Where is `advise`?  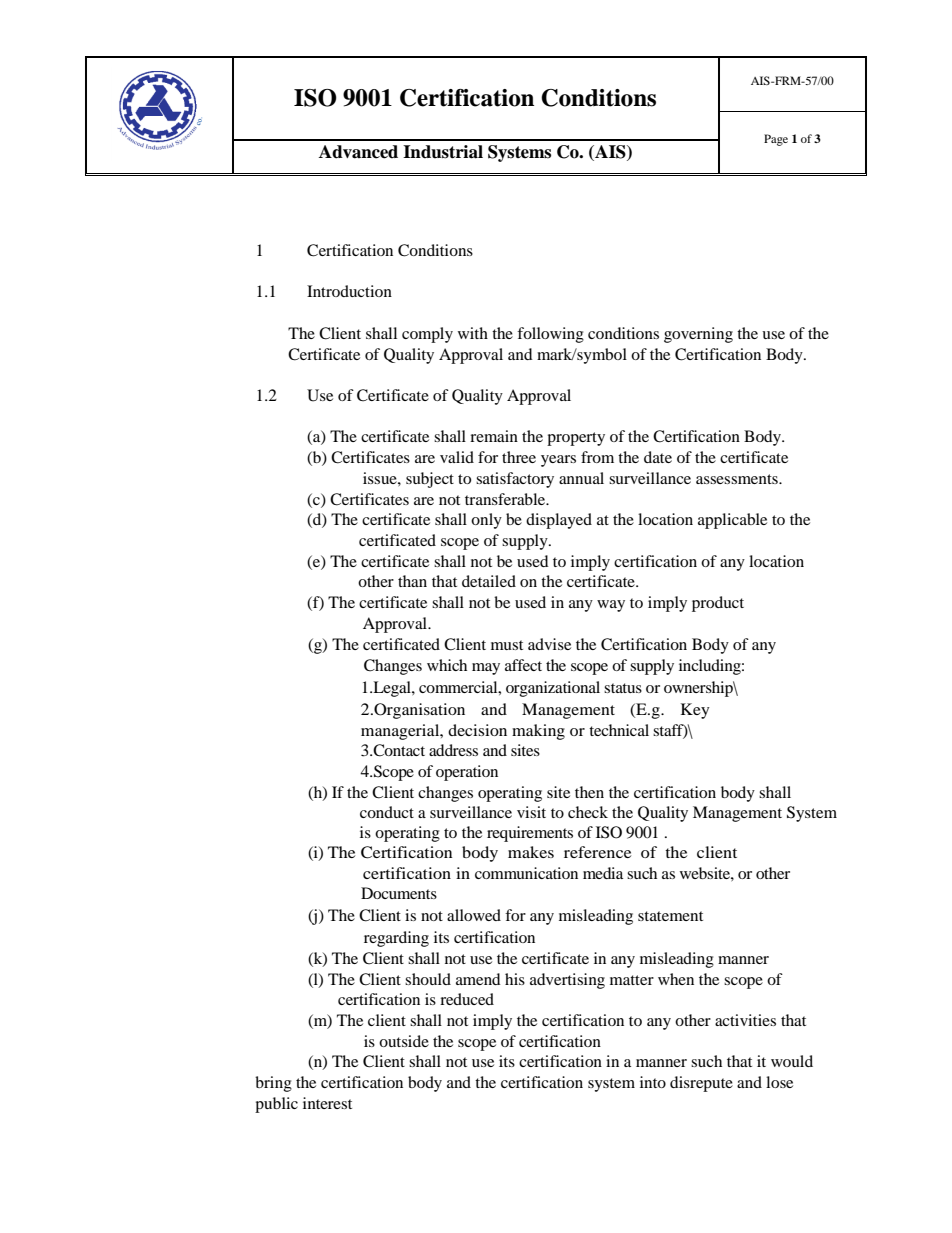
advise is located at coordinates (549, 644).
